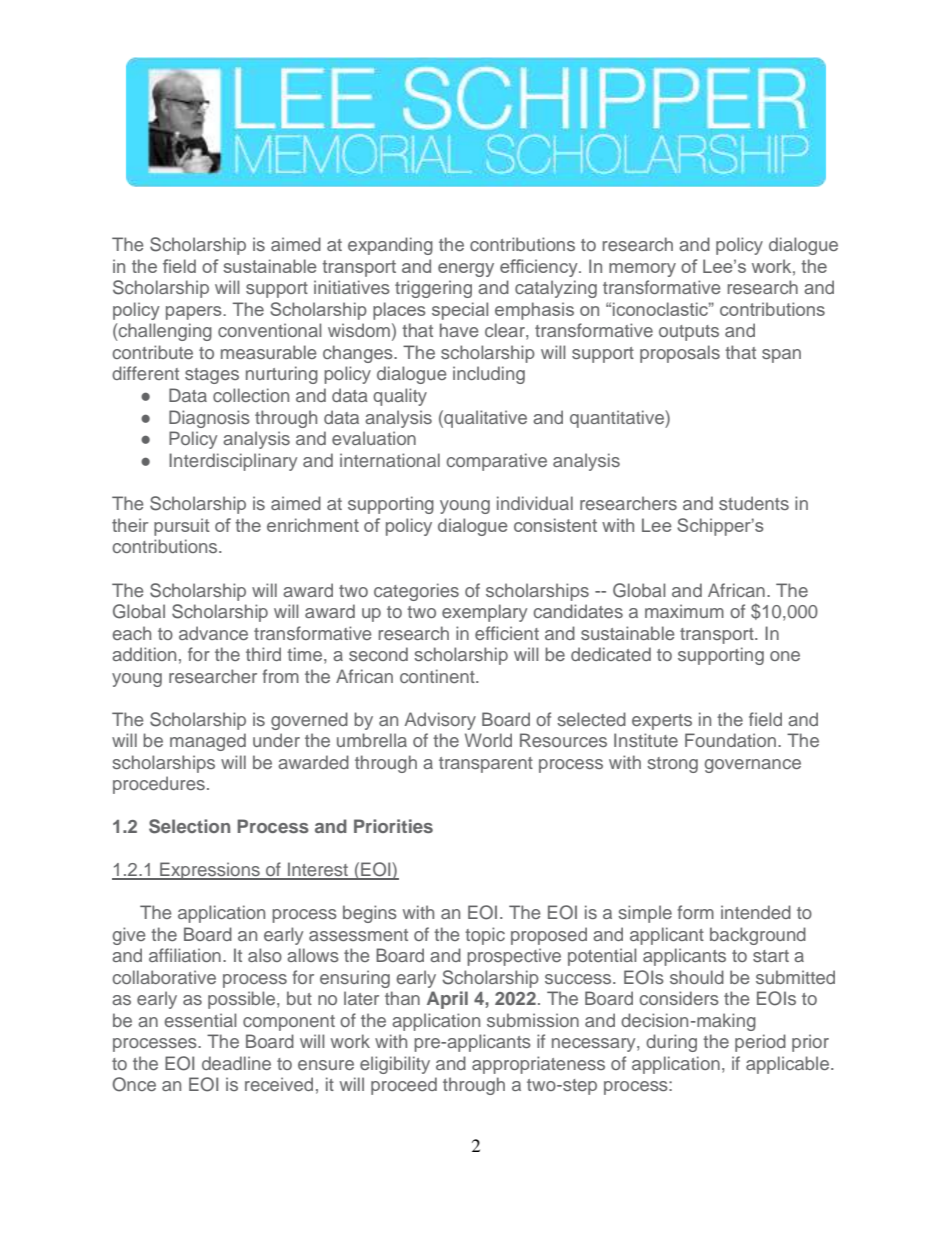 This page has height=1233, width=952. Describe the element at coordinates (466, 270) in the page. I see `energy` at that location.
